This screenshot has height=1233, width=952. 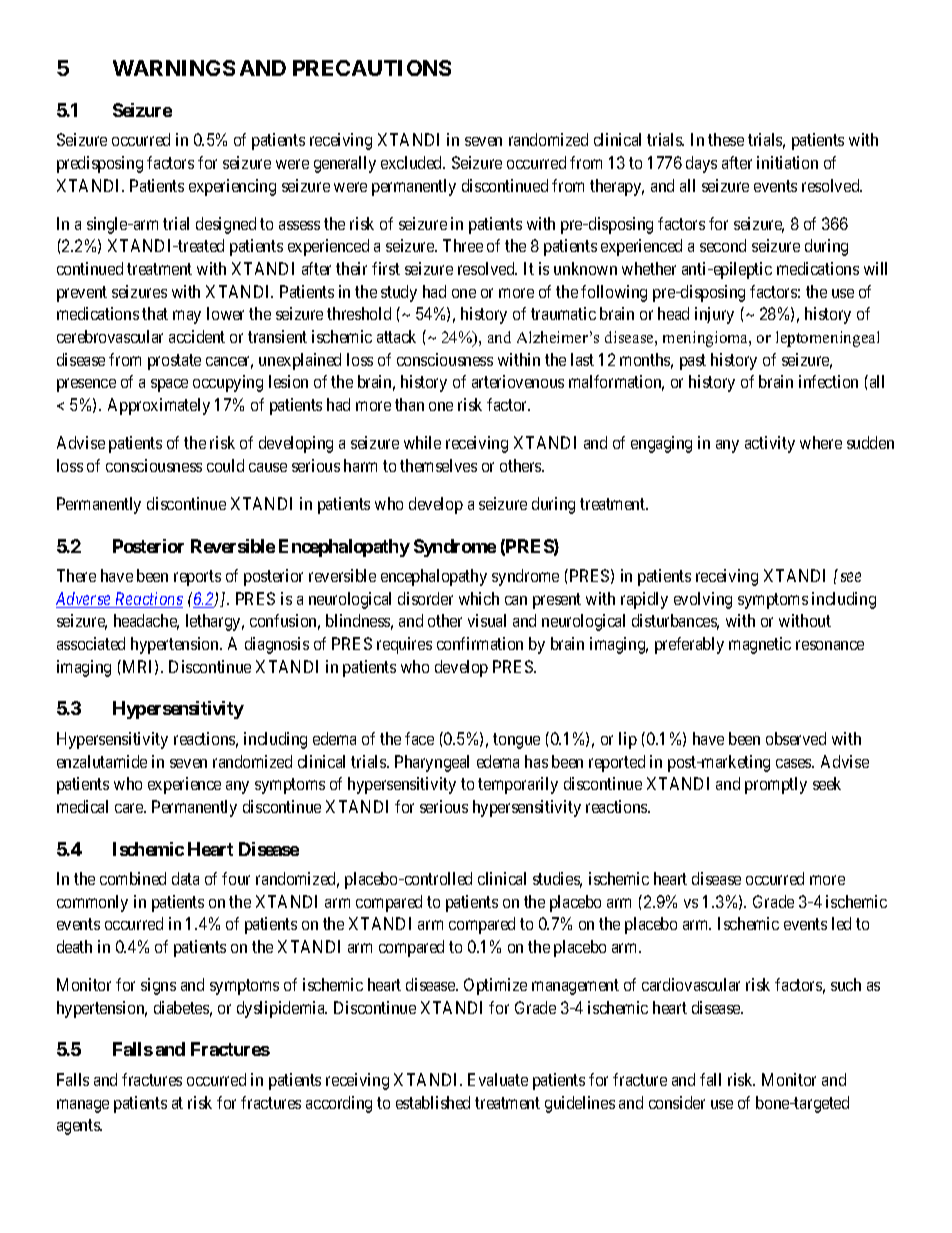 I want to click on while, so click(x=422, y=442).
